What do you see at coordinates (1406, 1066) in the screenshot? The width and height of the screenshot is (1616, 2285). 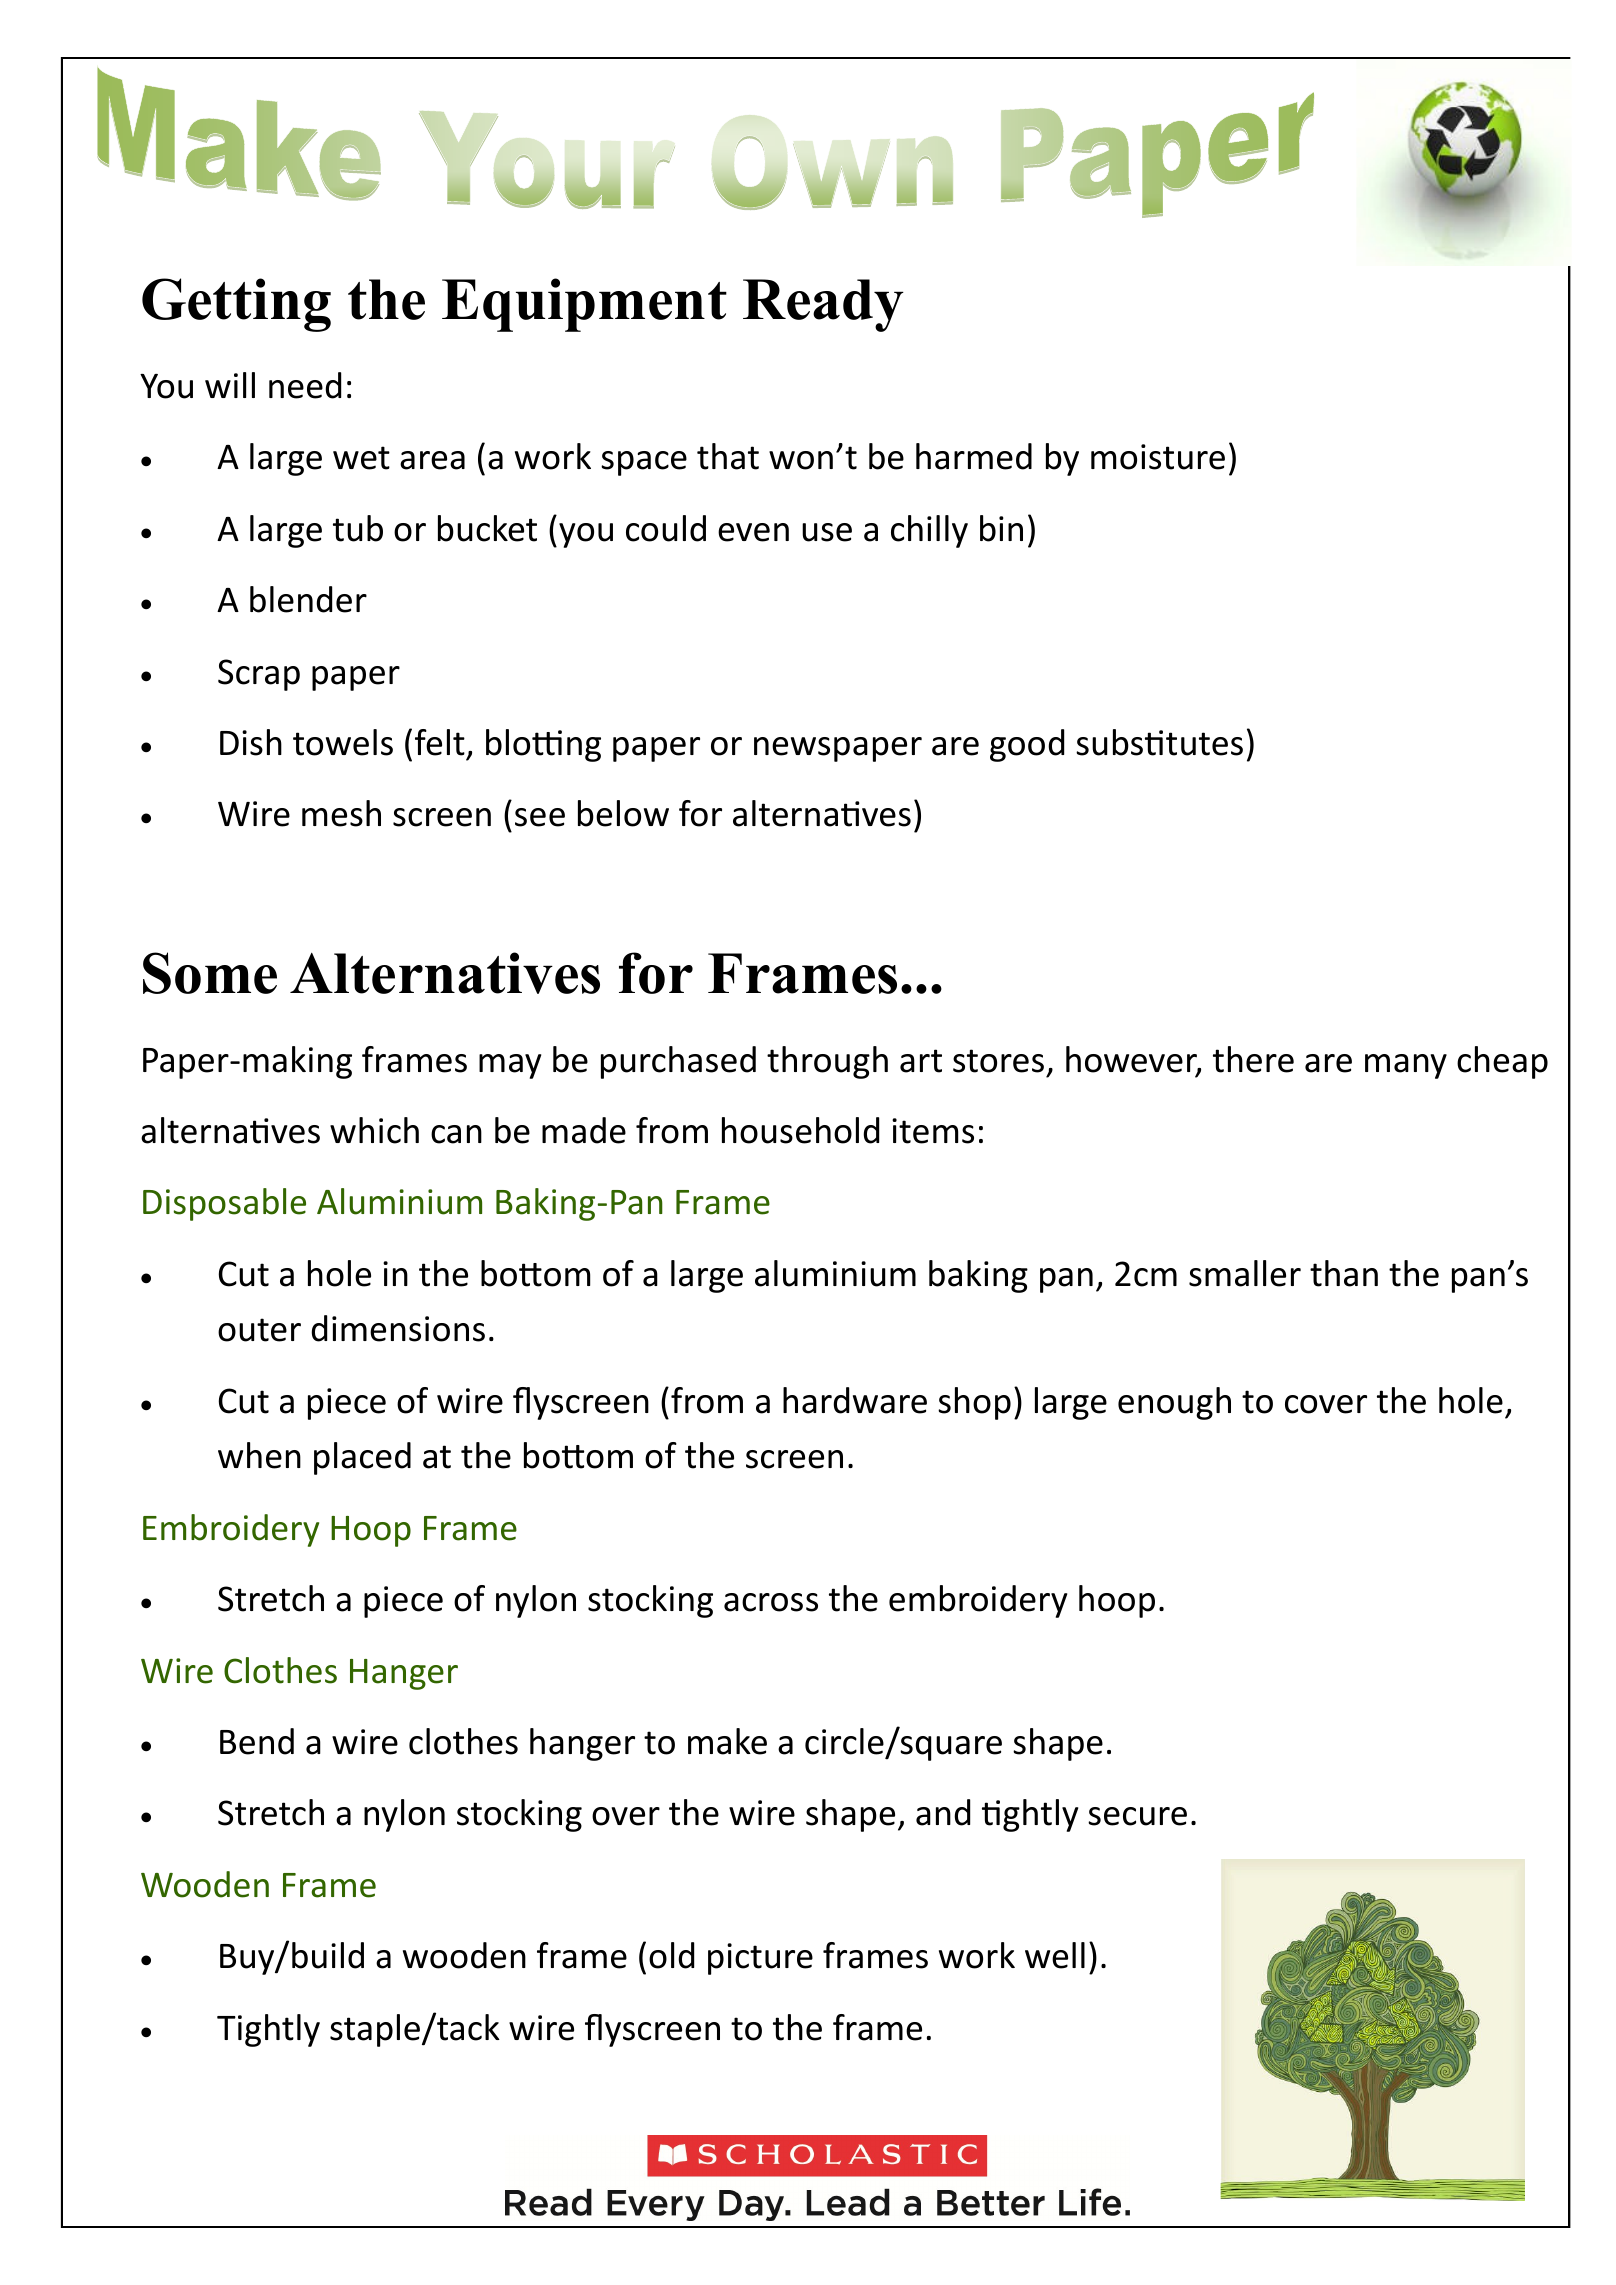 I see `many` at bounding box center [1406, 1066].
